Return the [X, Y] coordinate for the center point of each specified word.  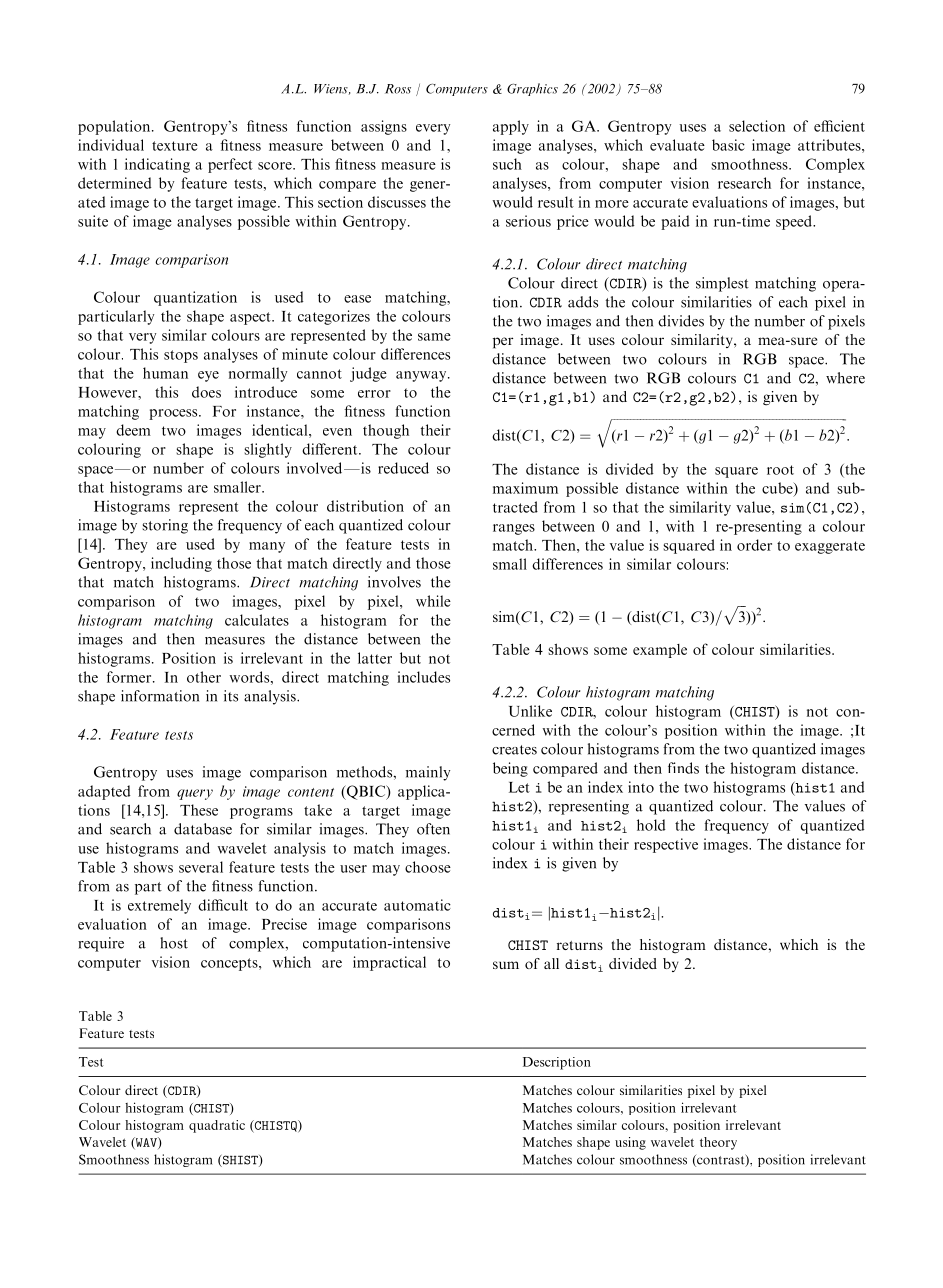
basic [728, 145]
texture [175, 146]
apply [511, 127]
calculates [257, 620]
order [754, 545]
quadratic [217, 1126]
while [433, 601]
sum [506, 965]
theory [718, 1143]
